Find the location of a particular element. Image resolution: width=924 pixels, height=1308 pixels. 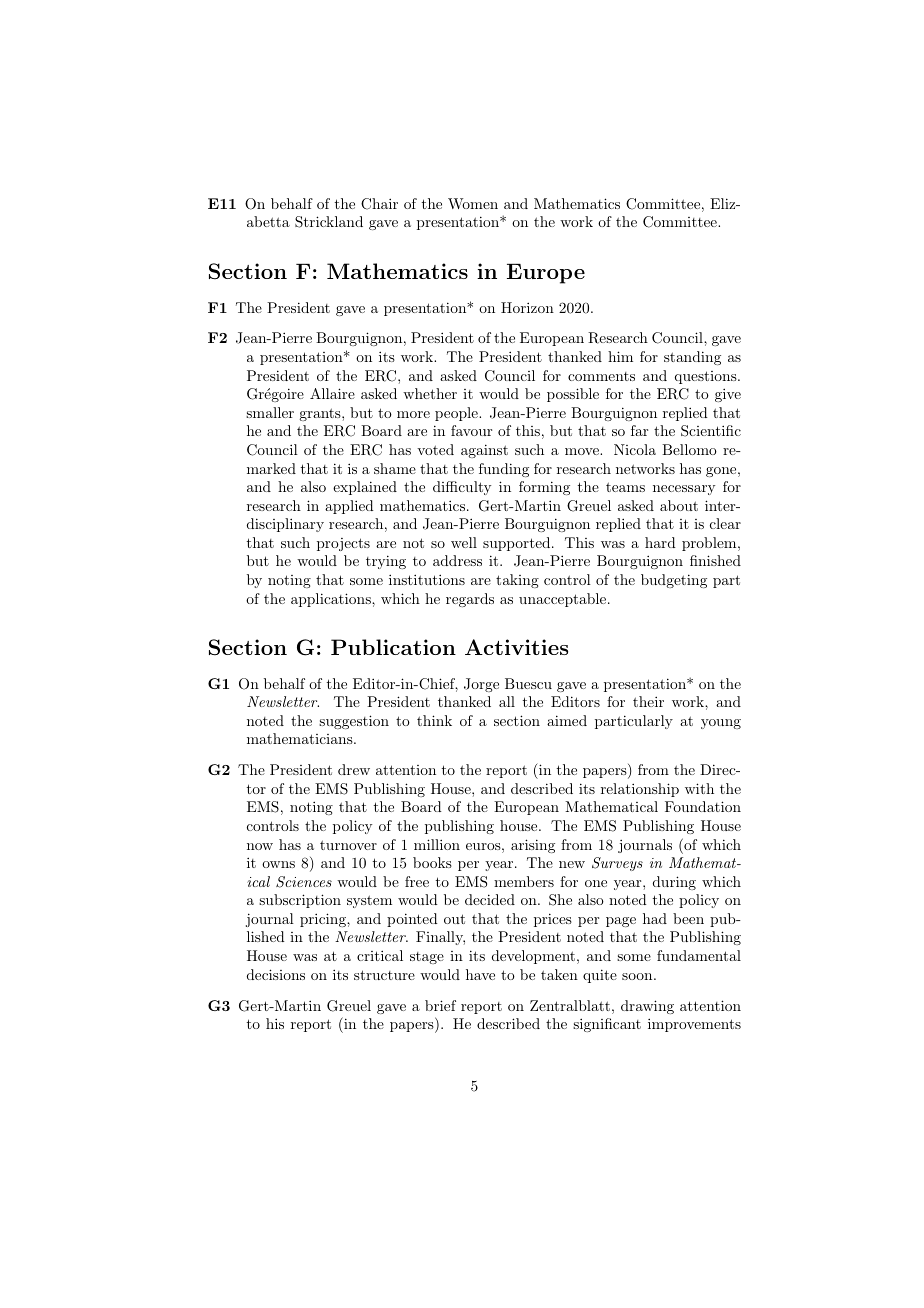

Chair is located at coordinates (379, 204).
